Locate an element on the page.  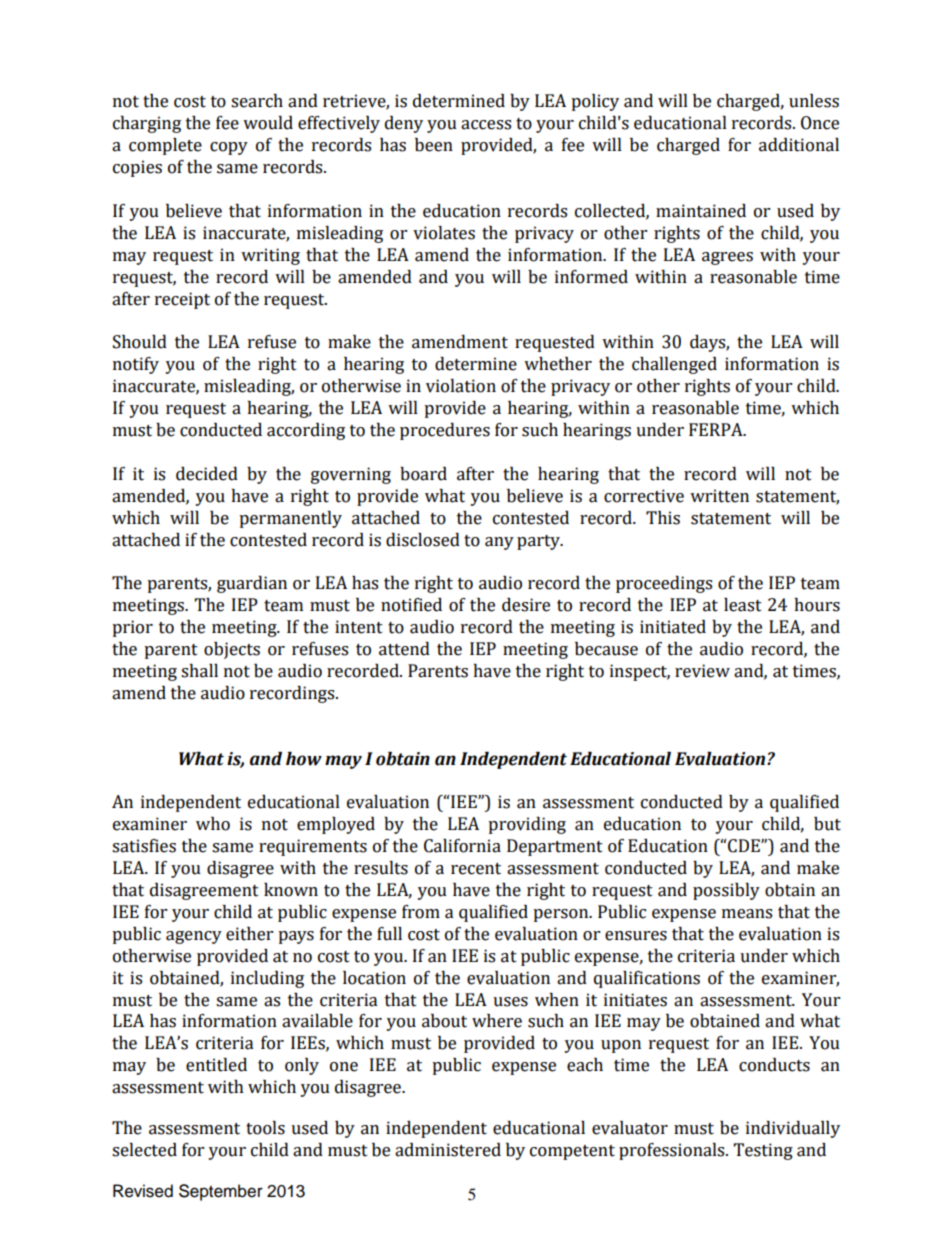
copy is located at coordinates (229, 148).
